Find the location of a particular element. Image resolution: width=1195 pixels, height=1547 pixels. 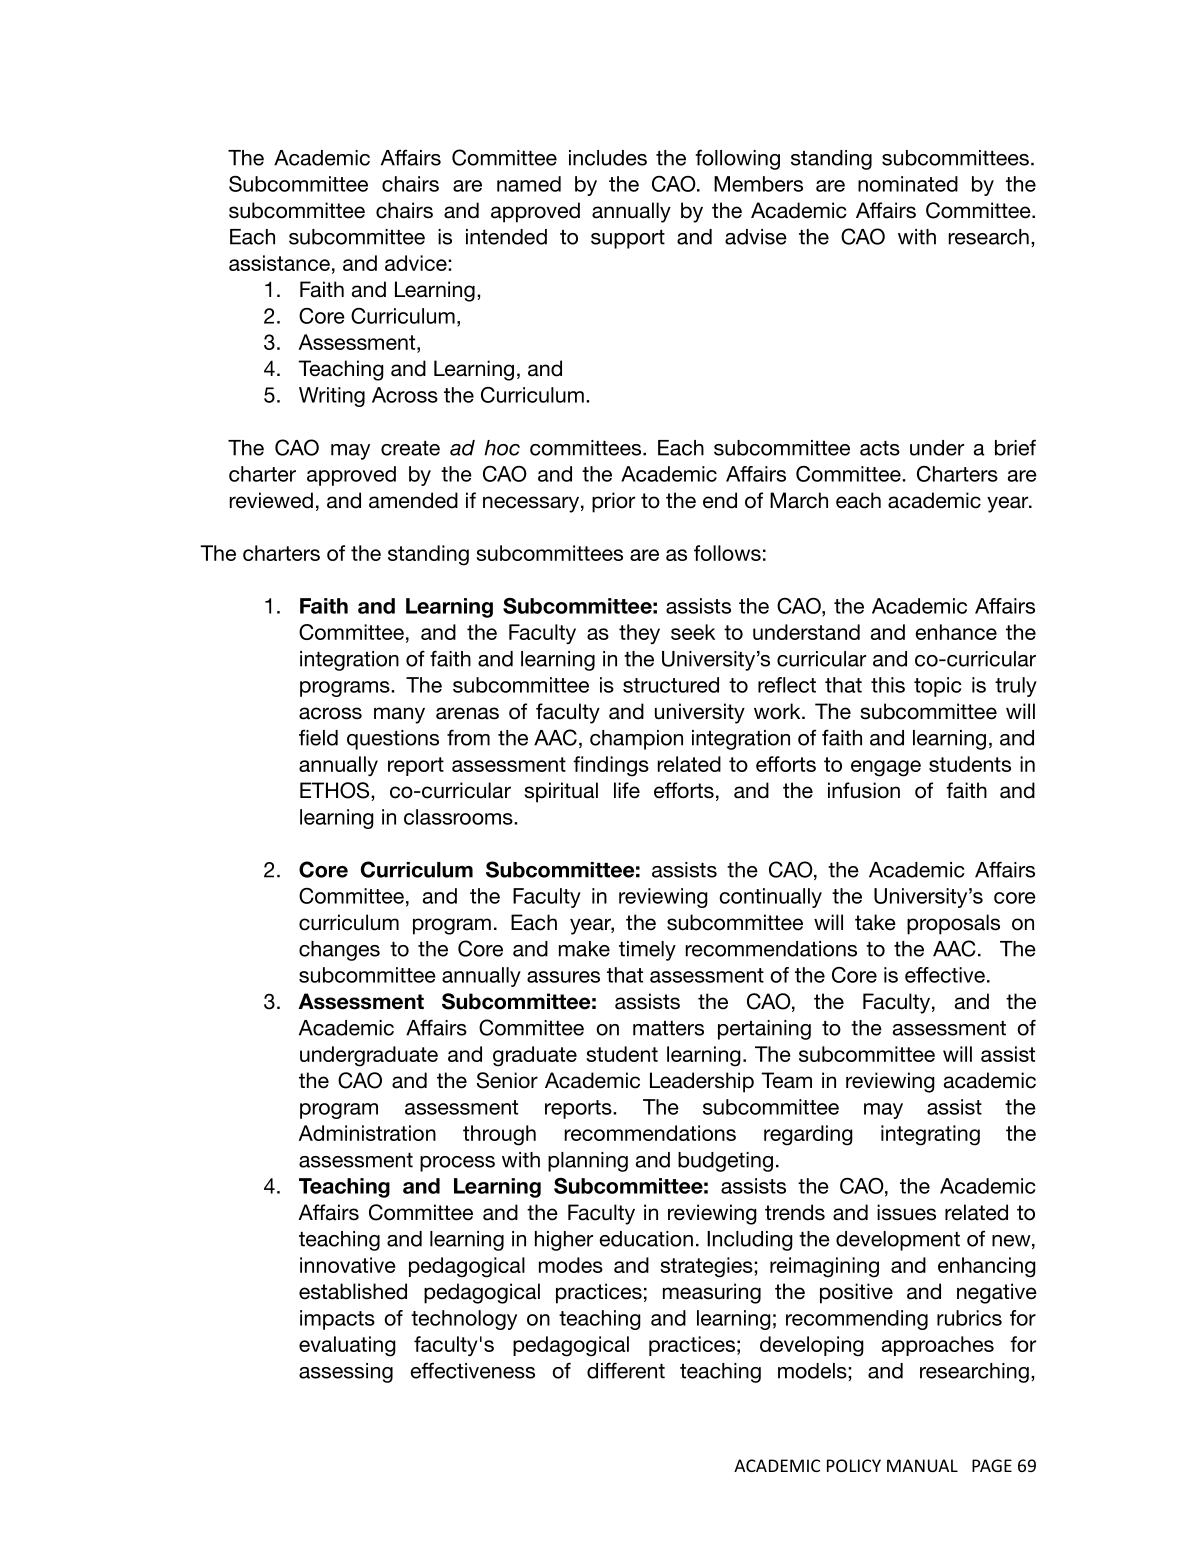

support is located at coordinates (628, 239).
